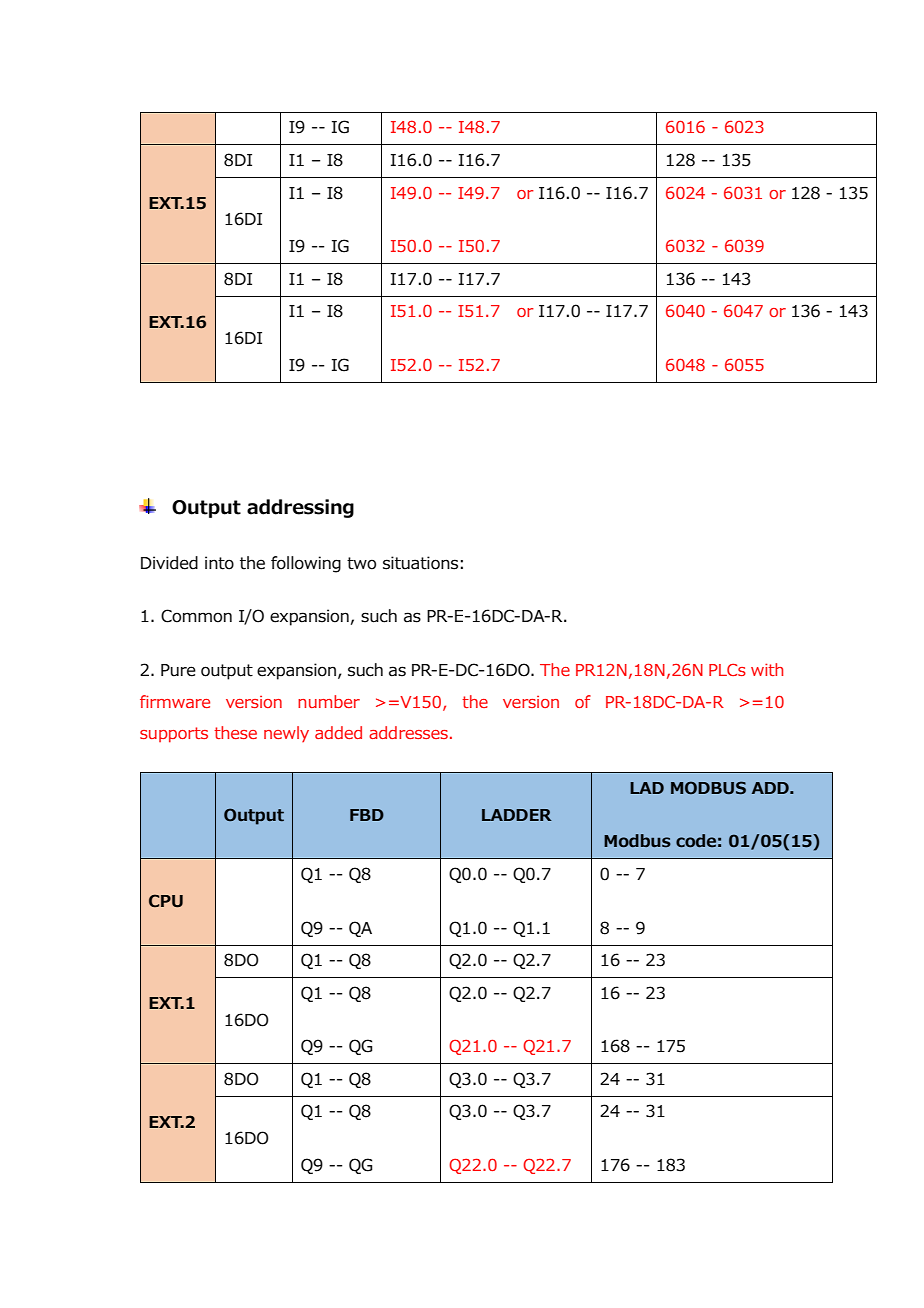 The width and height of the screenshot is (924, 1308). Describe the element at coordinates (420, 563) in the screenshot. I see `situations` at that location.
